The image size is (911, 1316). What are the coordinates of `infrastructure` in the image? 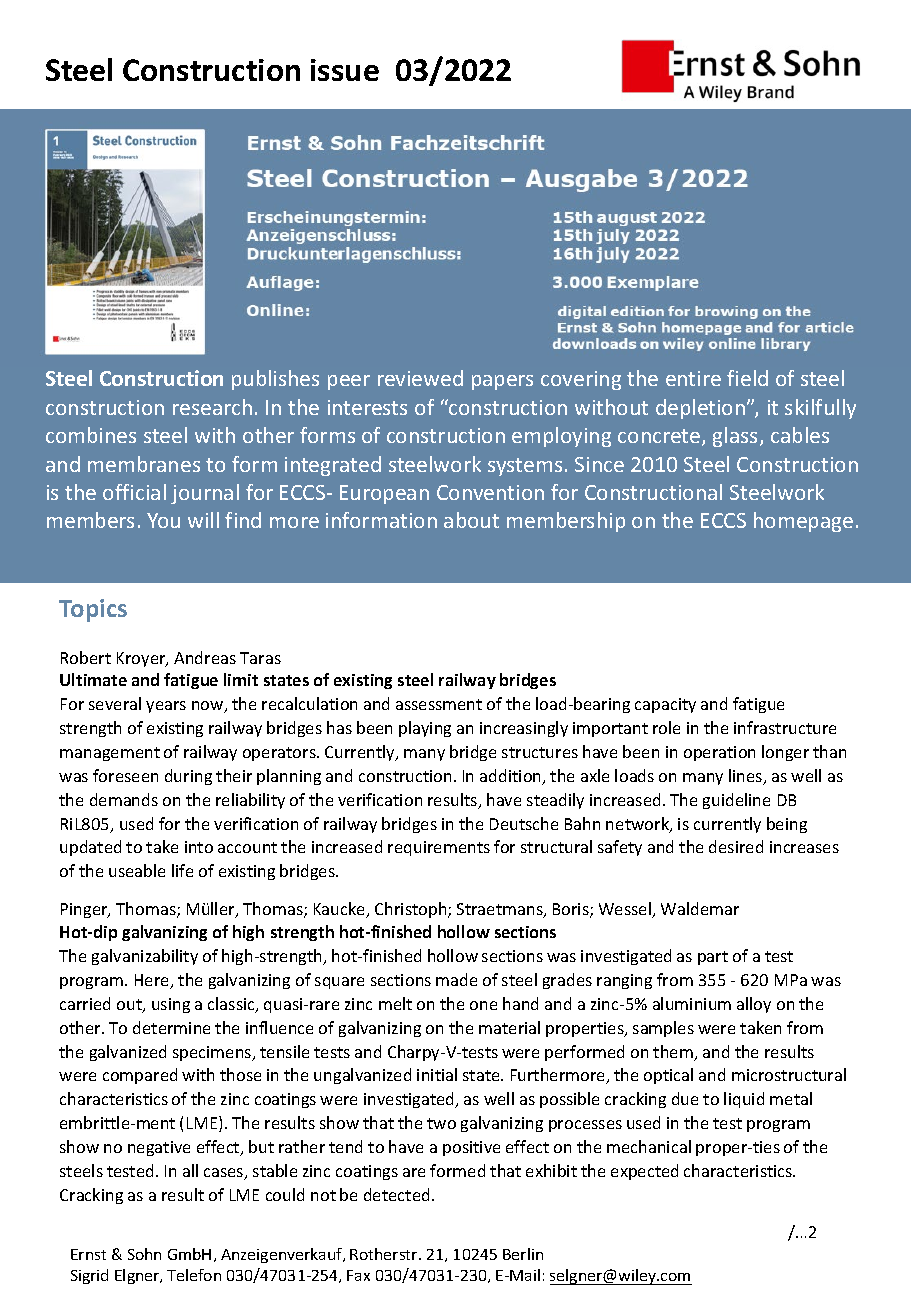 It's located at (785, 727).
